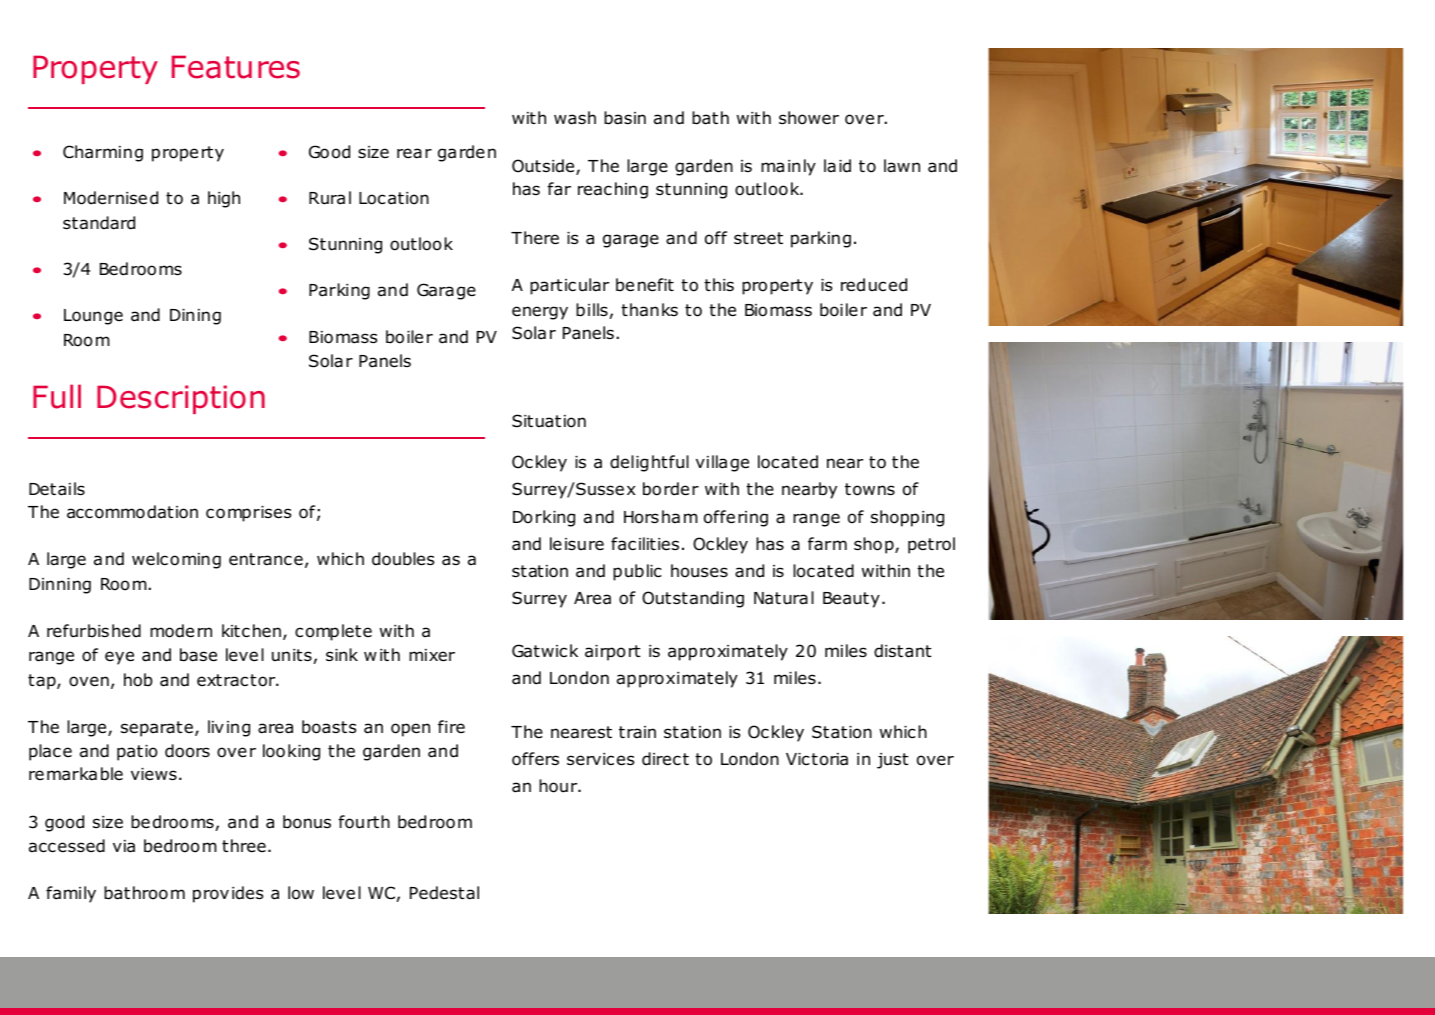  What do you see at coordinates (444, 893) in the screenshot?
I see `Pedestal` at bounding box center [444, 893].
